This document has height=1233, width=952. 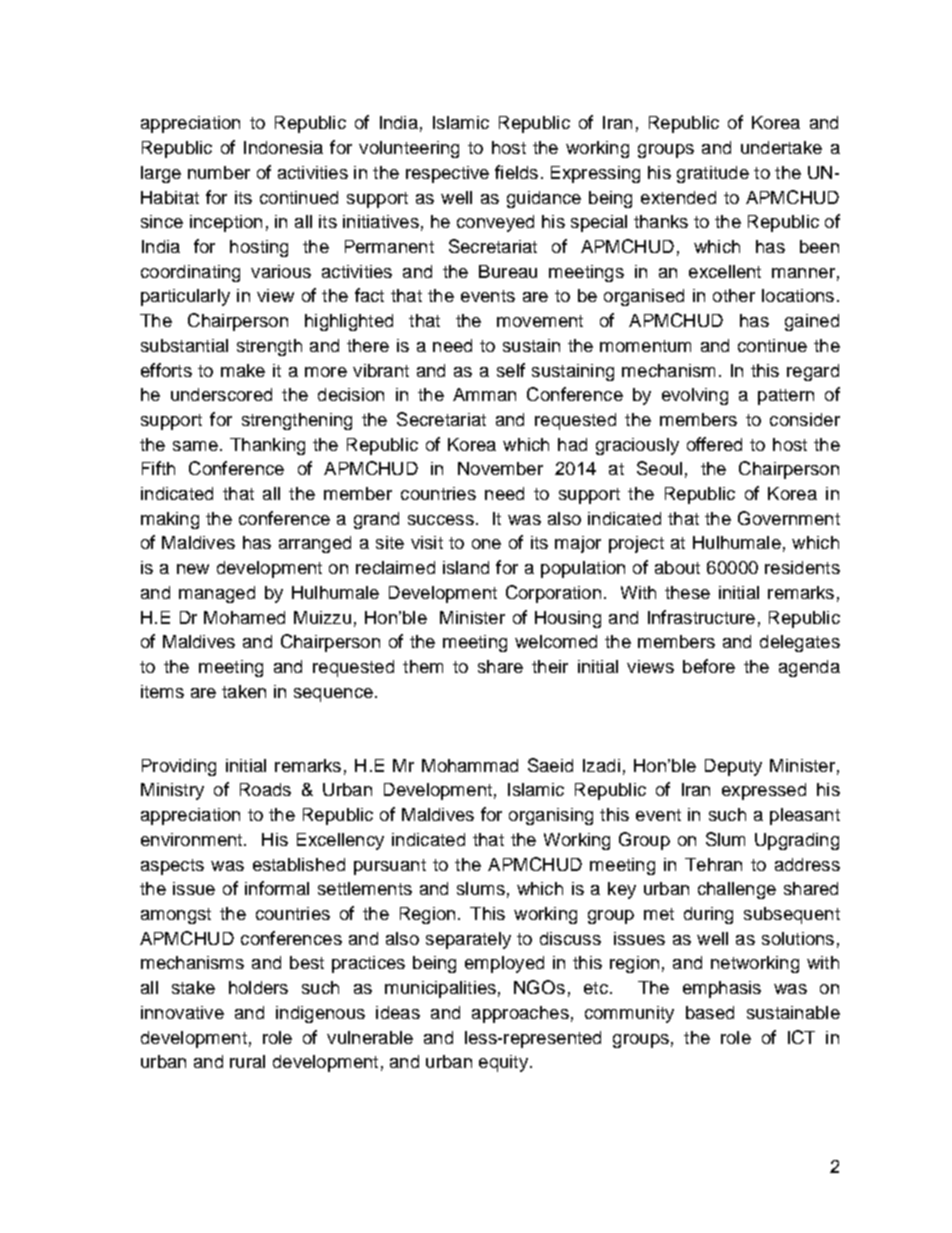 I want to click on organising, so click(x=551, y=816).
